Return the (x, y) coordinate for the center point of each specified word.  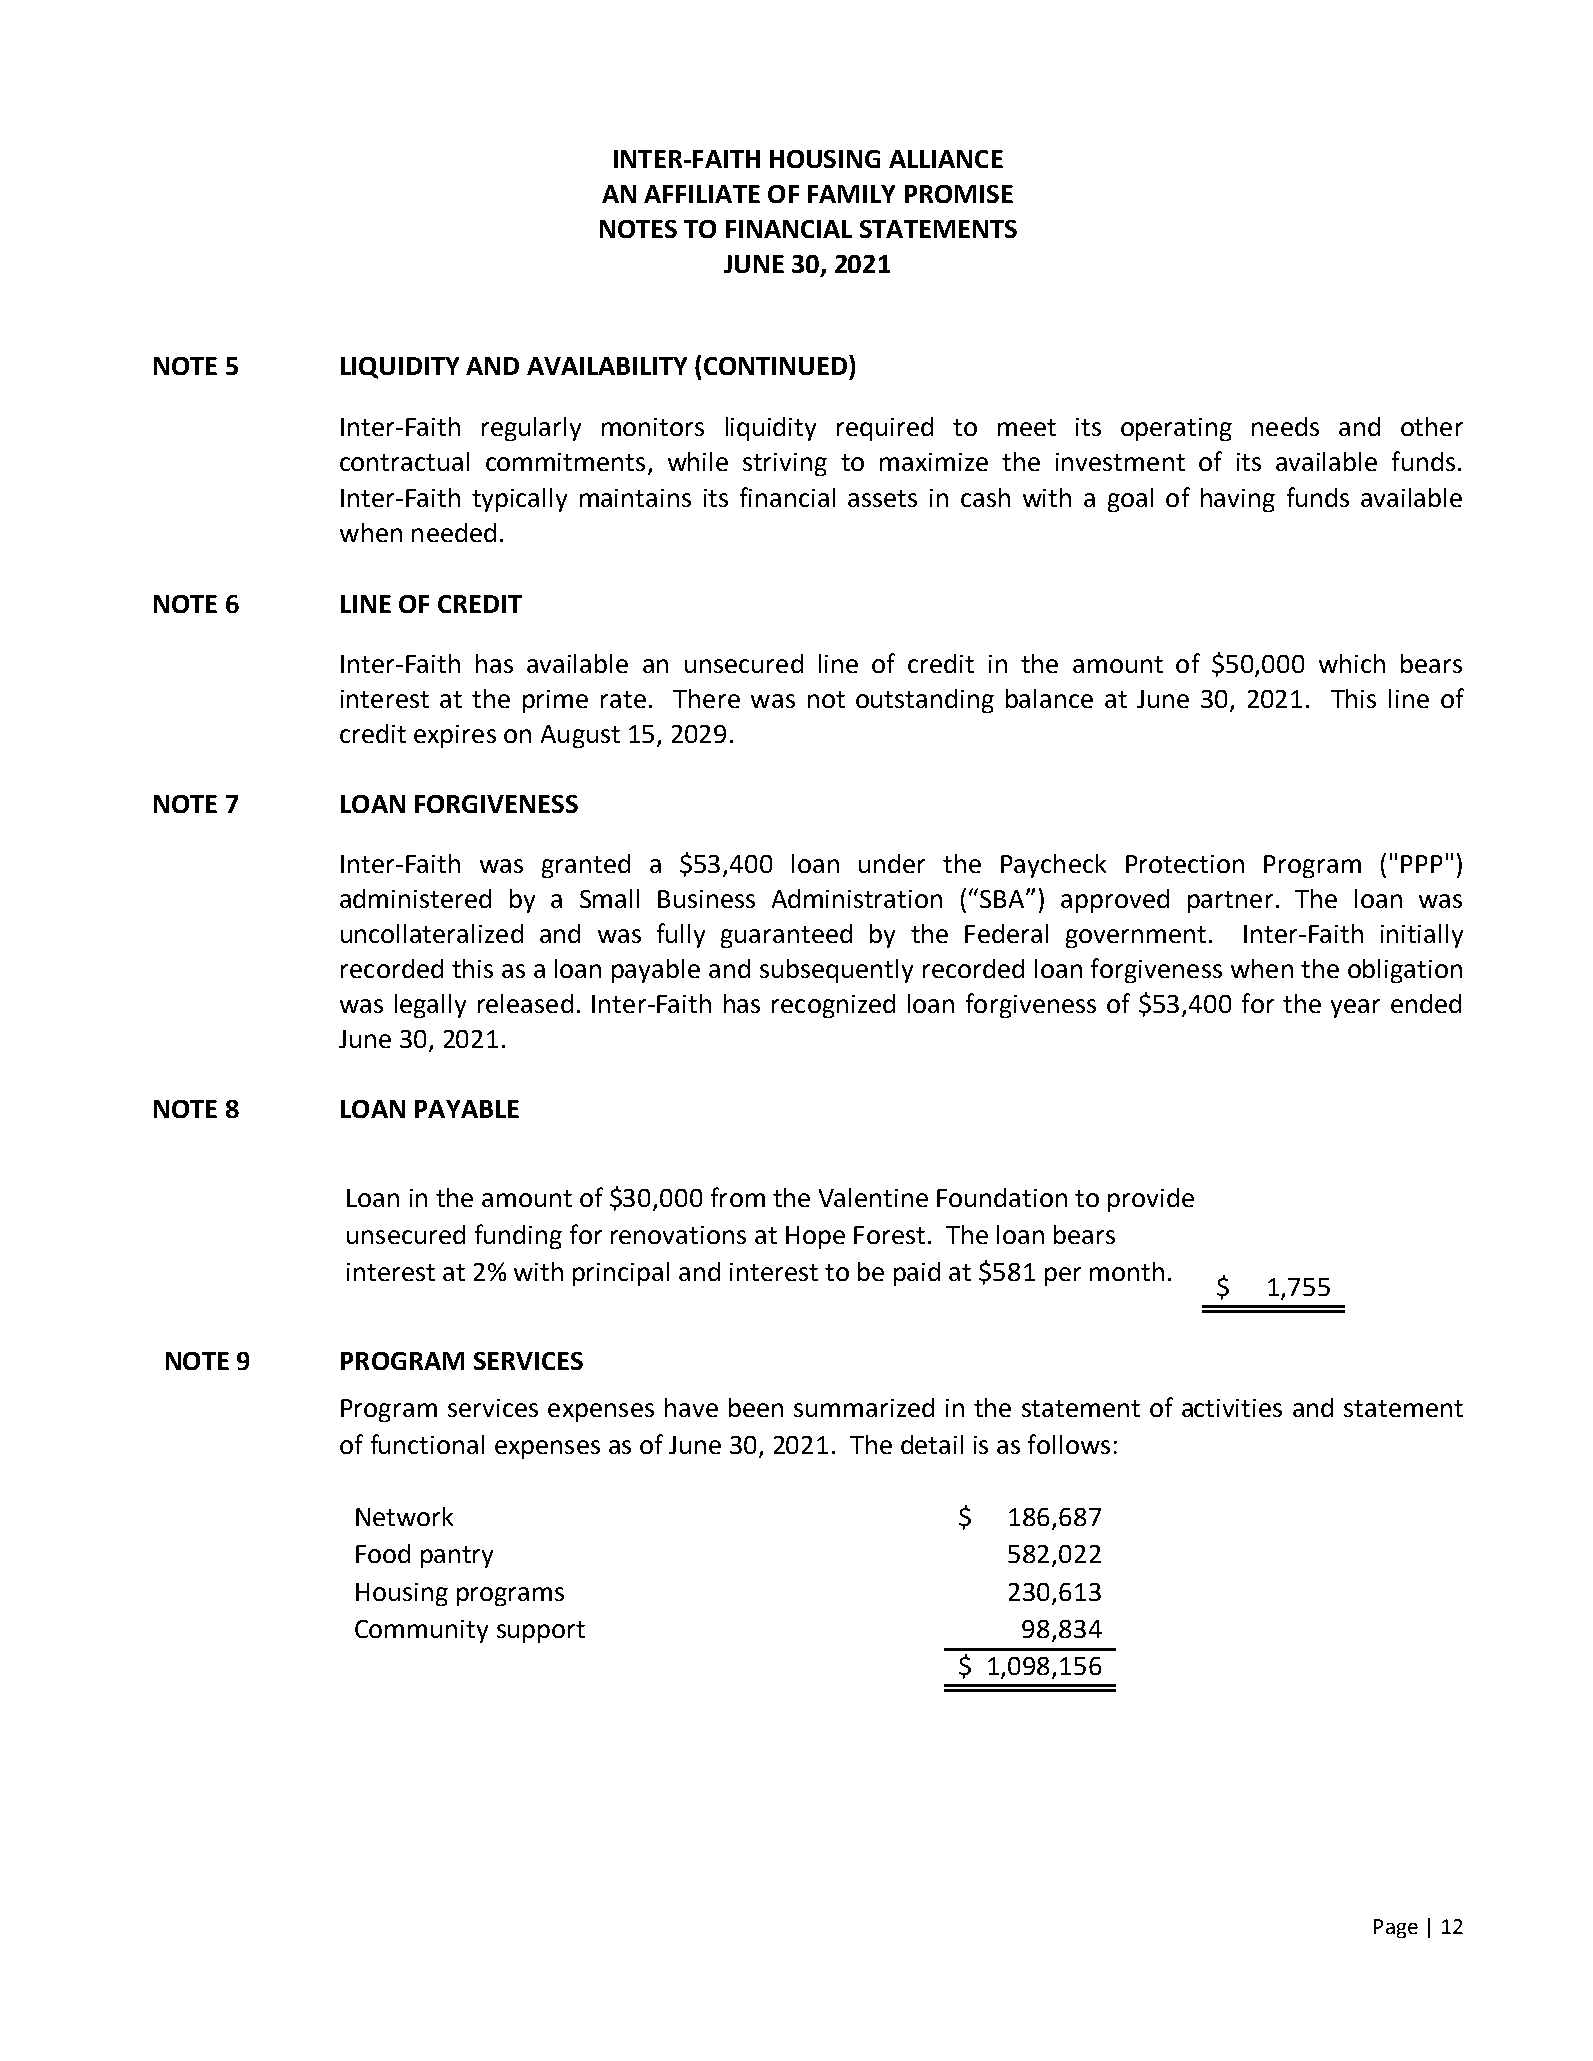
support (541, 1632)
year (1355, 1008)
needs (1285, 426)
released (525, 1003)
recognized (833, 1006)
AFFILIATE (702, 194)
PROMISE (959, 194)
